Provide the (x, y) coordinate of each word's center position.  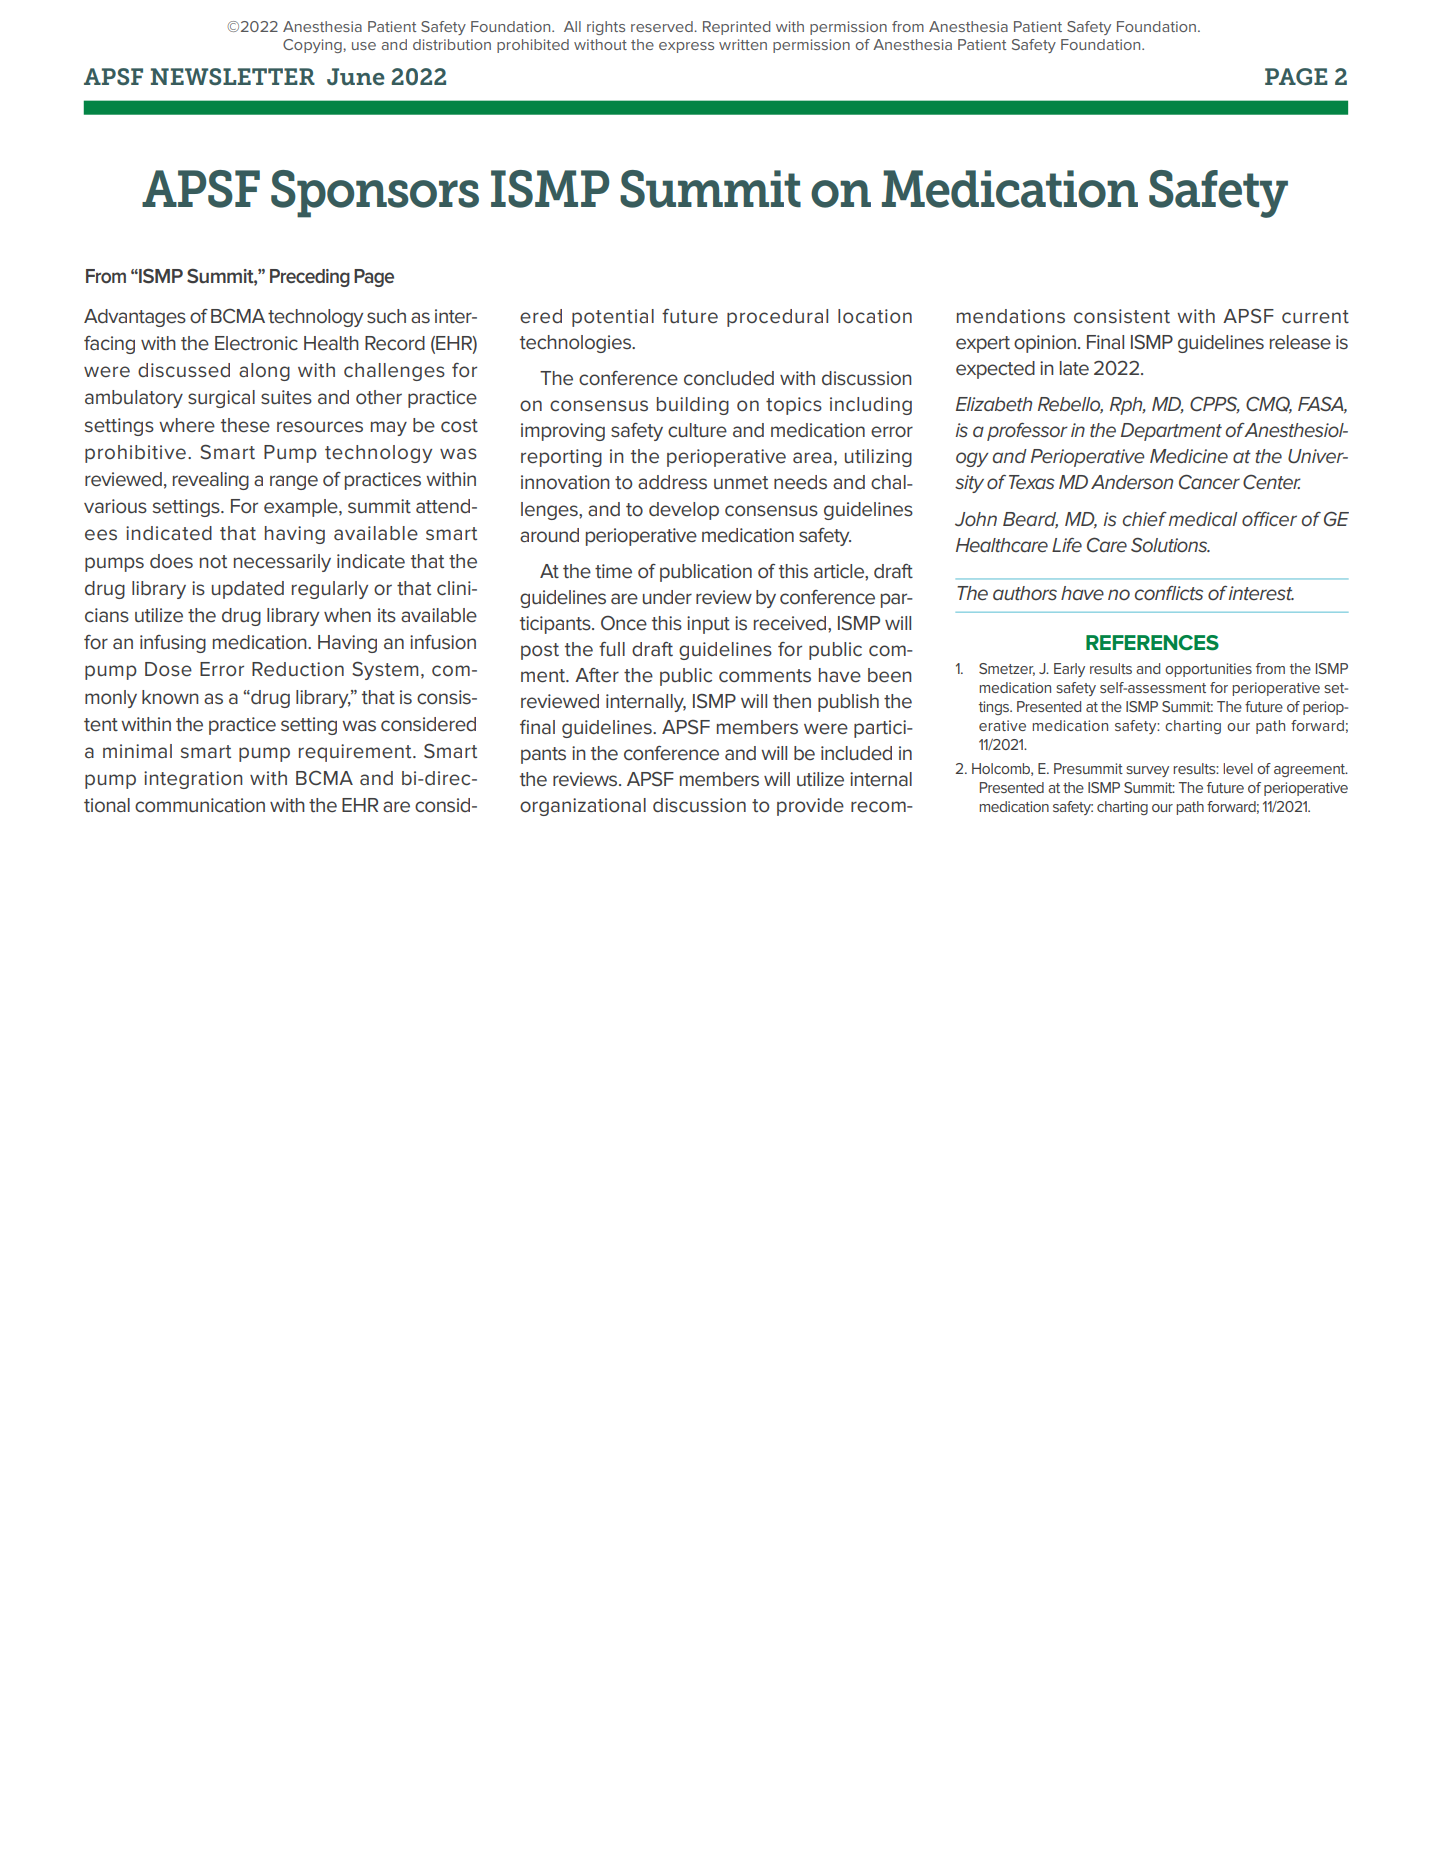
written (743, 44)
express (686, 47)
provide (810, 807)
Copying (313, 46)
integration (193, 780)
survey (1147, 771)
